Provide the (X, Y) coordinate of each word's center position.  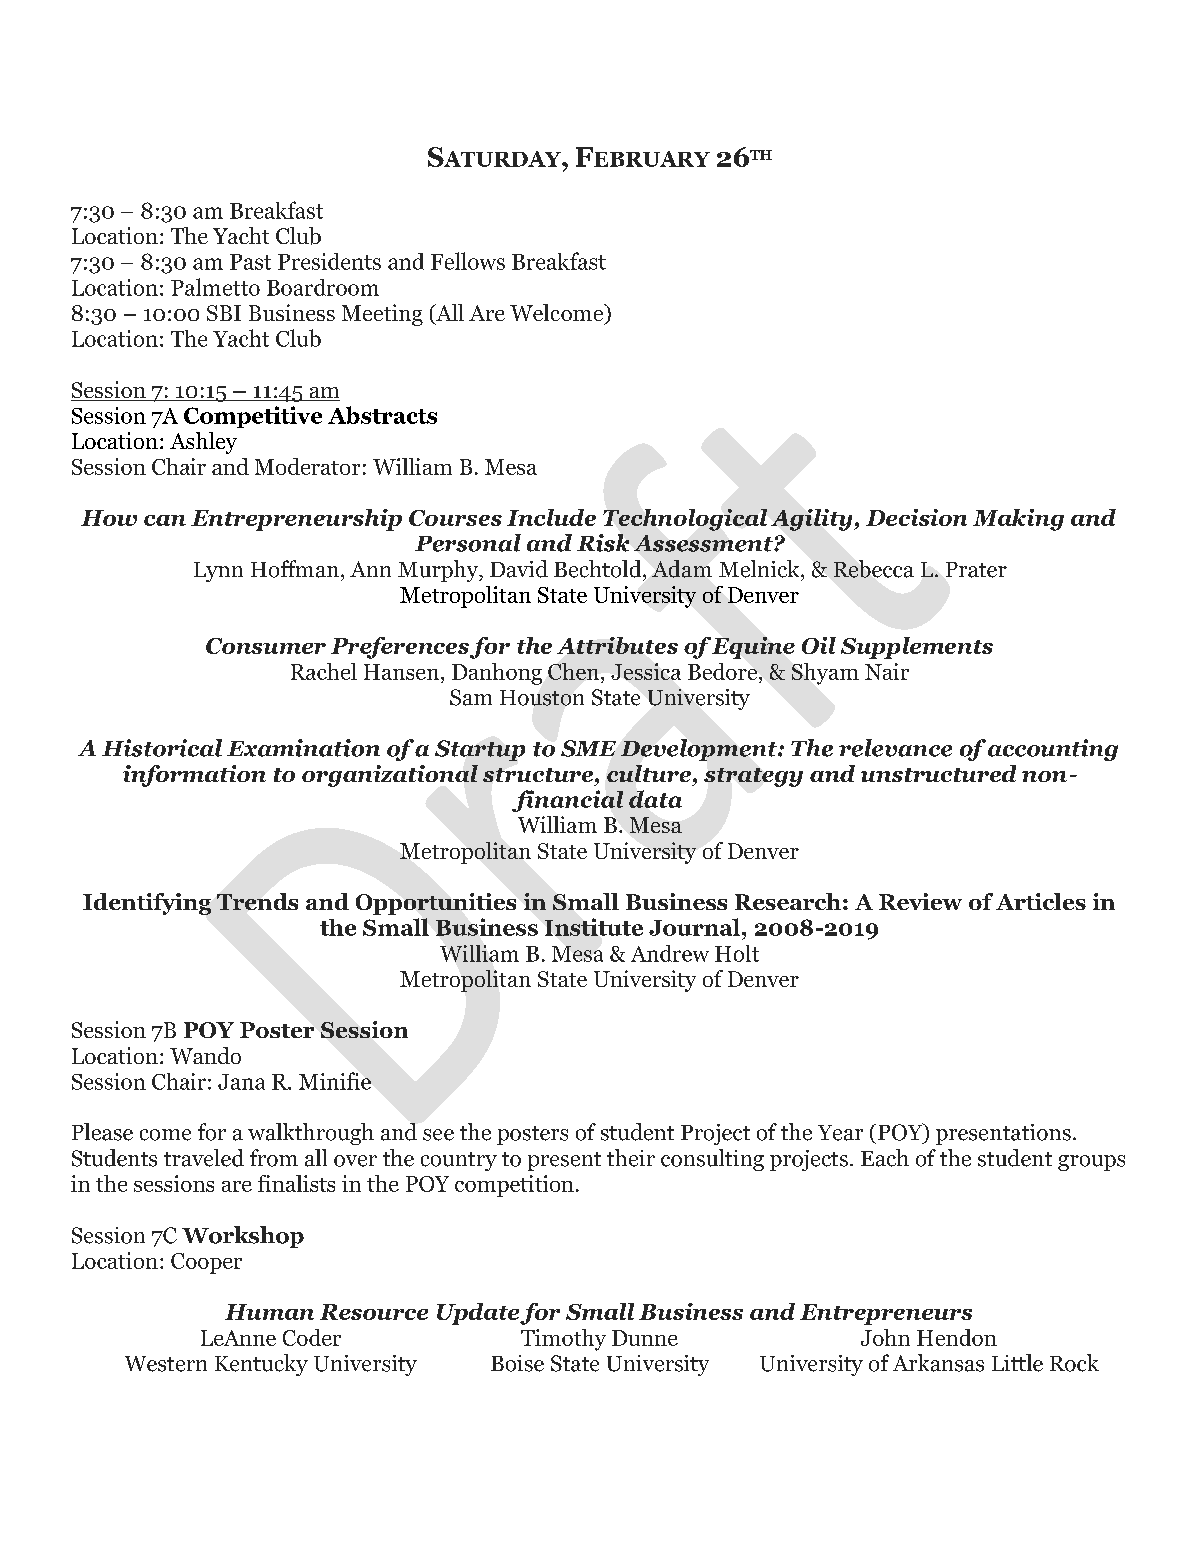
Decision (916, 517)
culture (649, 773)
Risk (603, 543)
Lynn (218, 572)
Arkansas (938, 1363)
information (194, 776)
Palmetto (215, 287)
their (631, 1158)
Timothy (563, 1340)
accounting (1053, 750)
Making (1018, 520)
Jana (241, 1082)
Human (269, 1312)
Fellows (468, 261)
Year (840, 1133)
